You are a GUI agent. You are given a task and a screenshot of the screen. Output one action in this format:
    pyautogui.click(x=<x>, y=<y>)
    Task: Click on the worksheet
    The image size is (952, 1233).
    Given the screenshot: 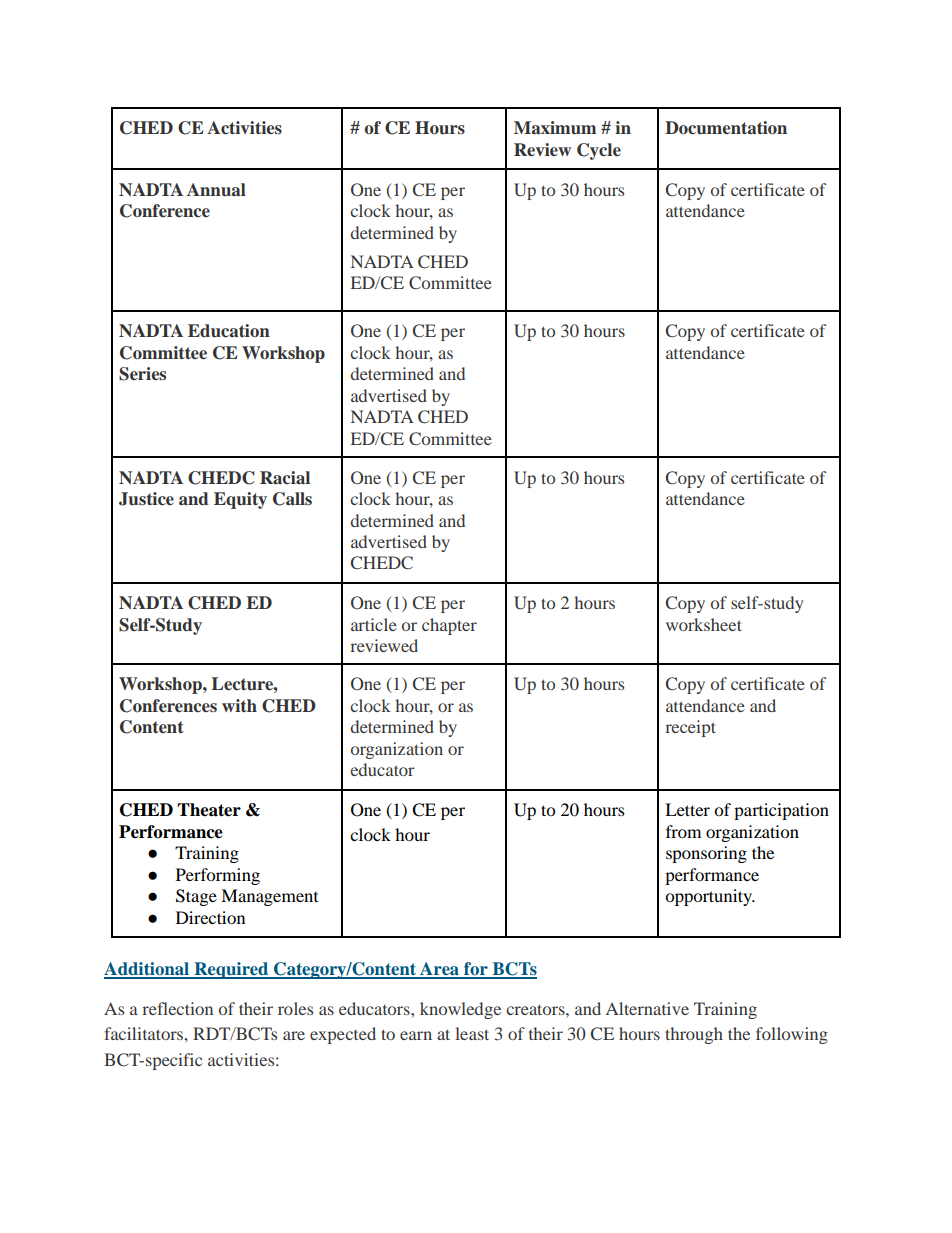 What is the action you would take?
    pyautogui.click(x=704, y=624)
